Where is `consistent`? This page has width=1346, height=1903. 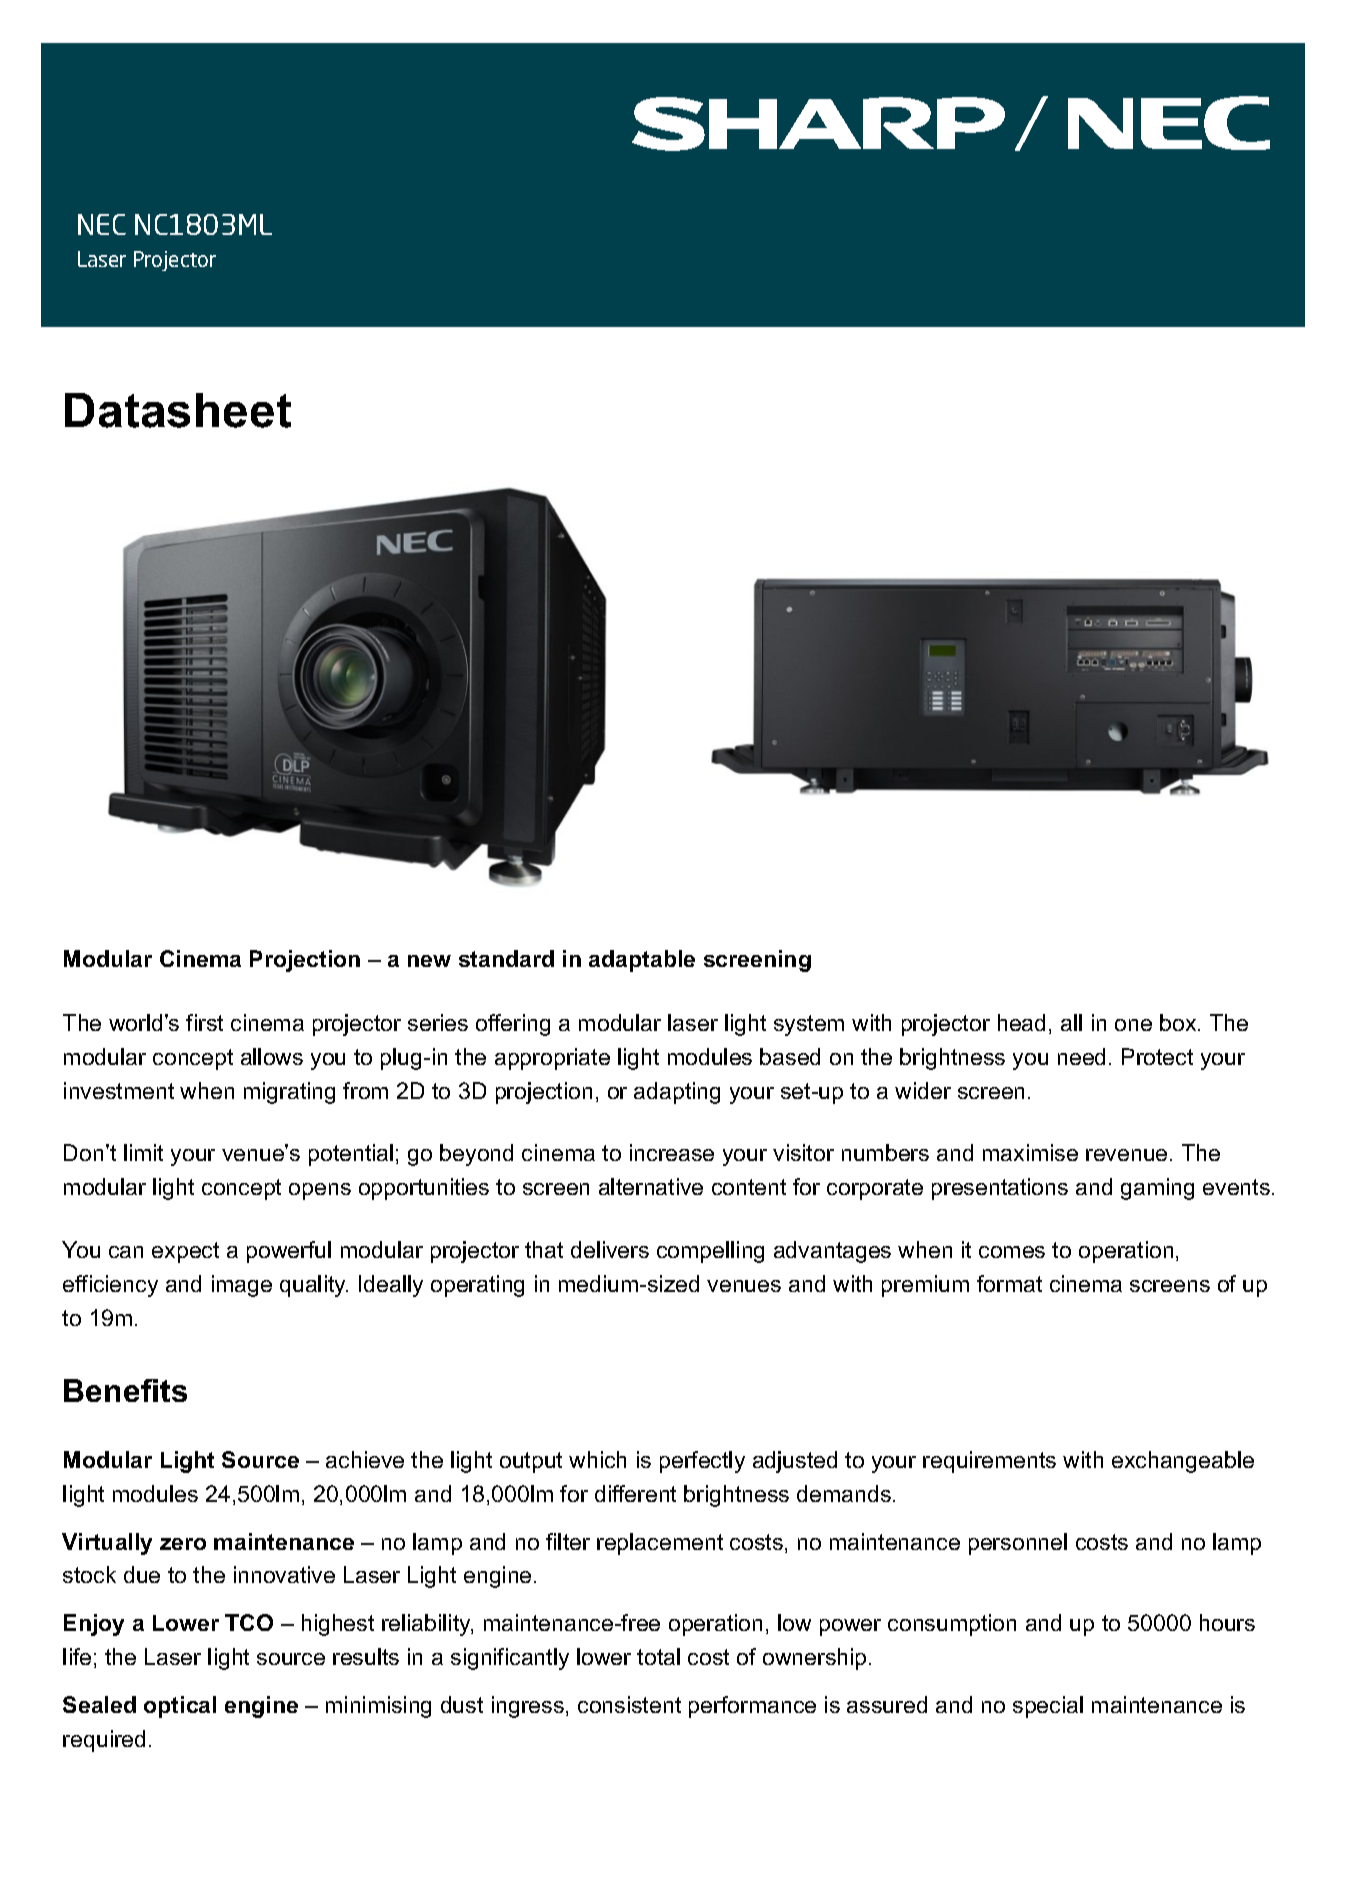
consistent is located at coordinates (629, 1704).
